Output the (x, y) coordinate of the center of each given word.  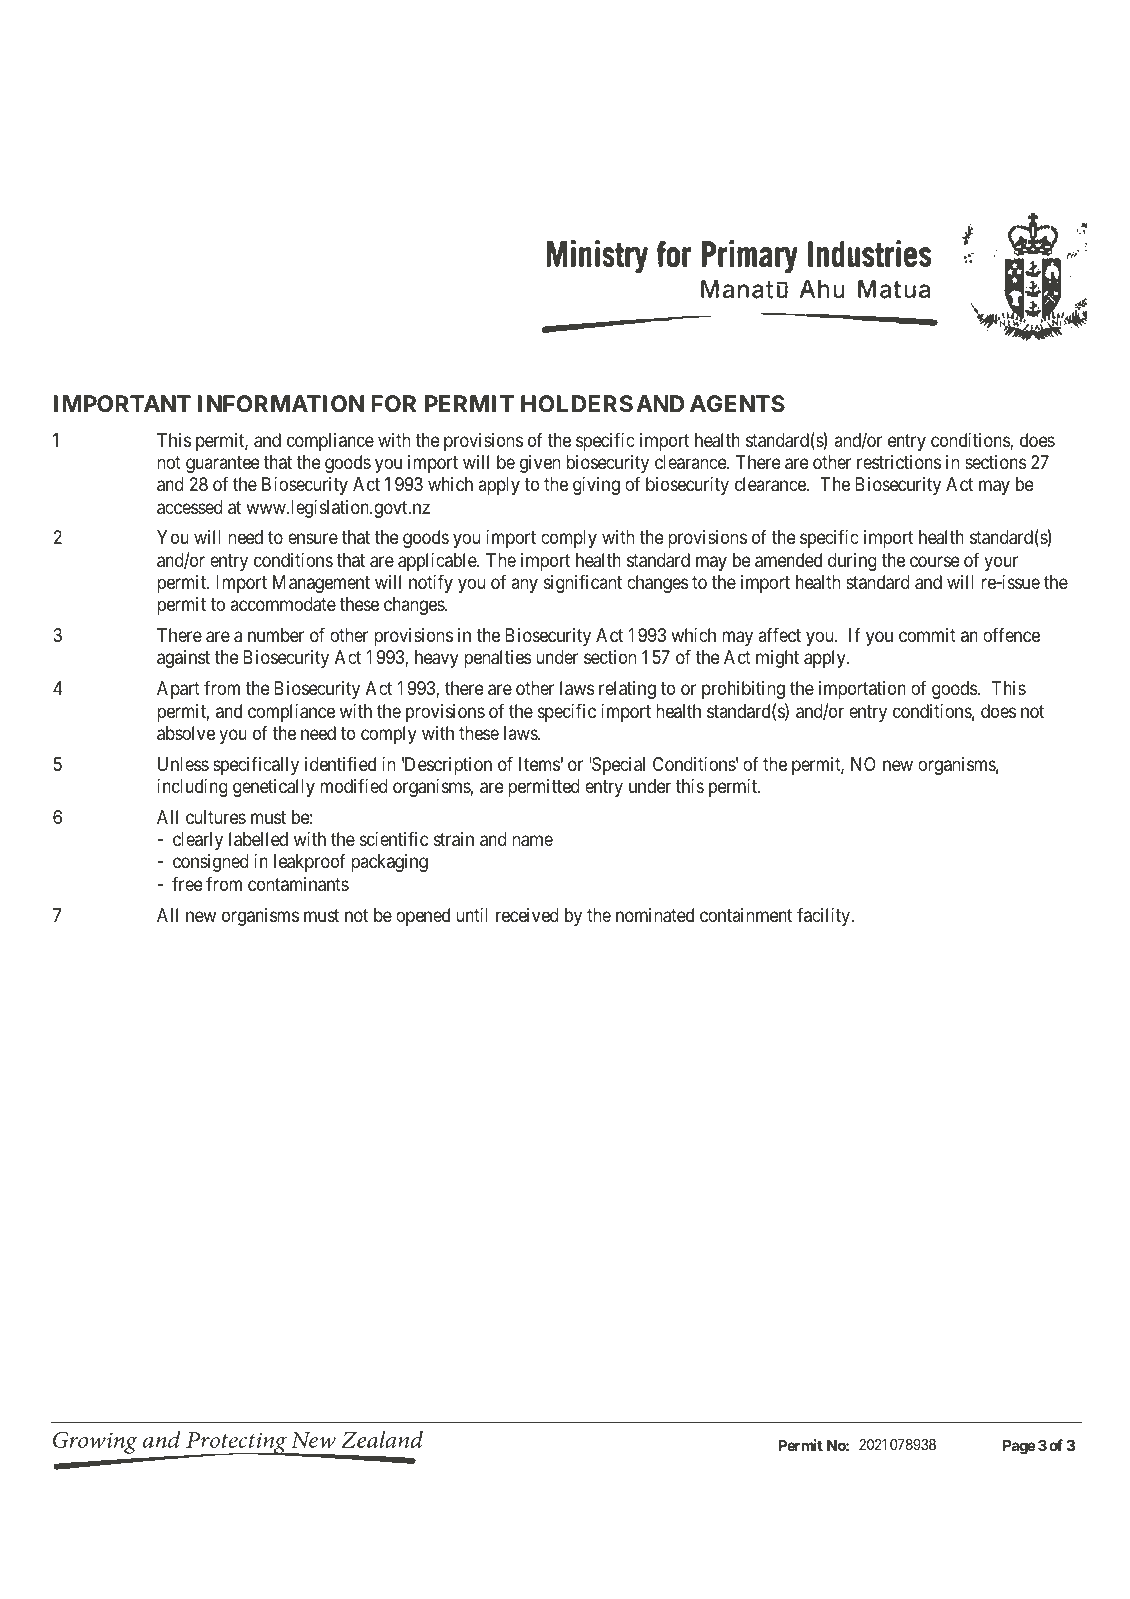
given (540, 464)
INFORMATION (281, 404)
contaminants (298, 884)
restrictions (899, 462)
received (527, 915)
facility (825, 916)
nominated (655, 915)
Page (1019, 1447)
